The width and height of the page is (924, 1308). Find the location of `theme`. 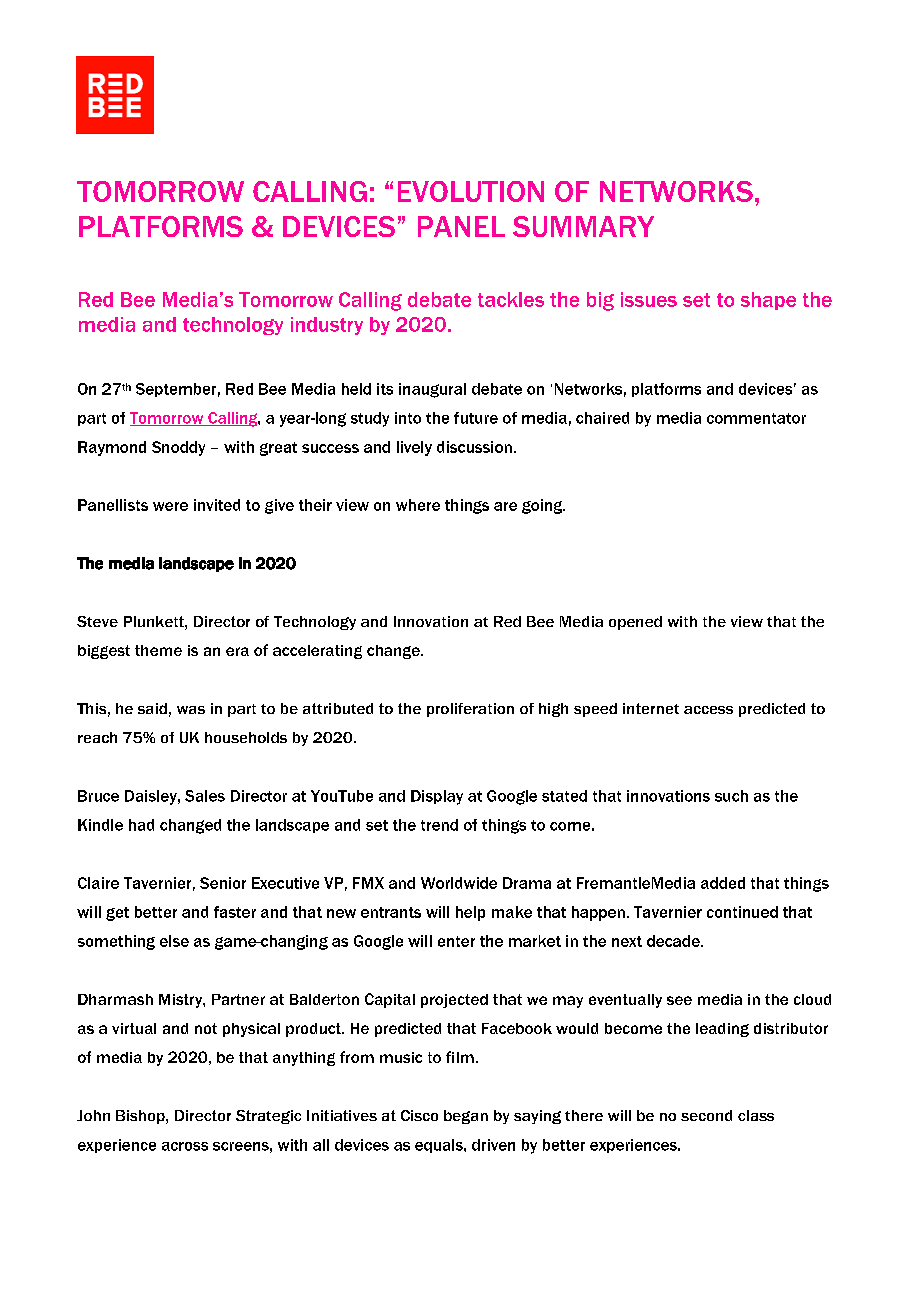

theme is located at coordinates (158, 650).
